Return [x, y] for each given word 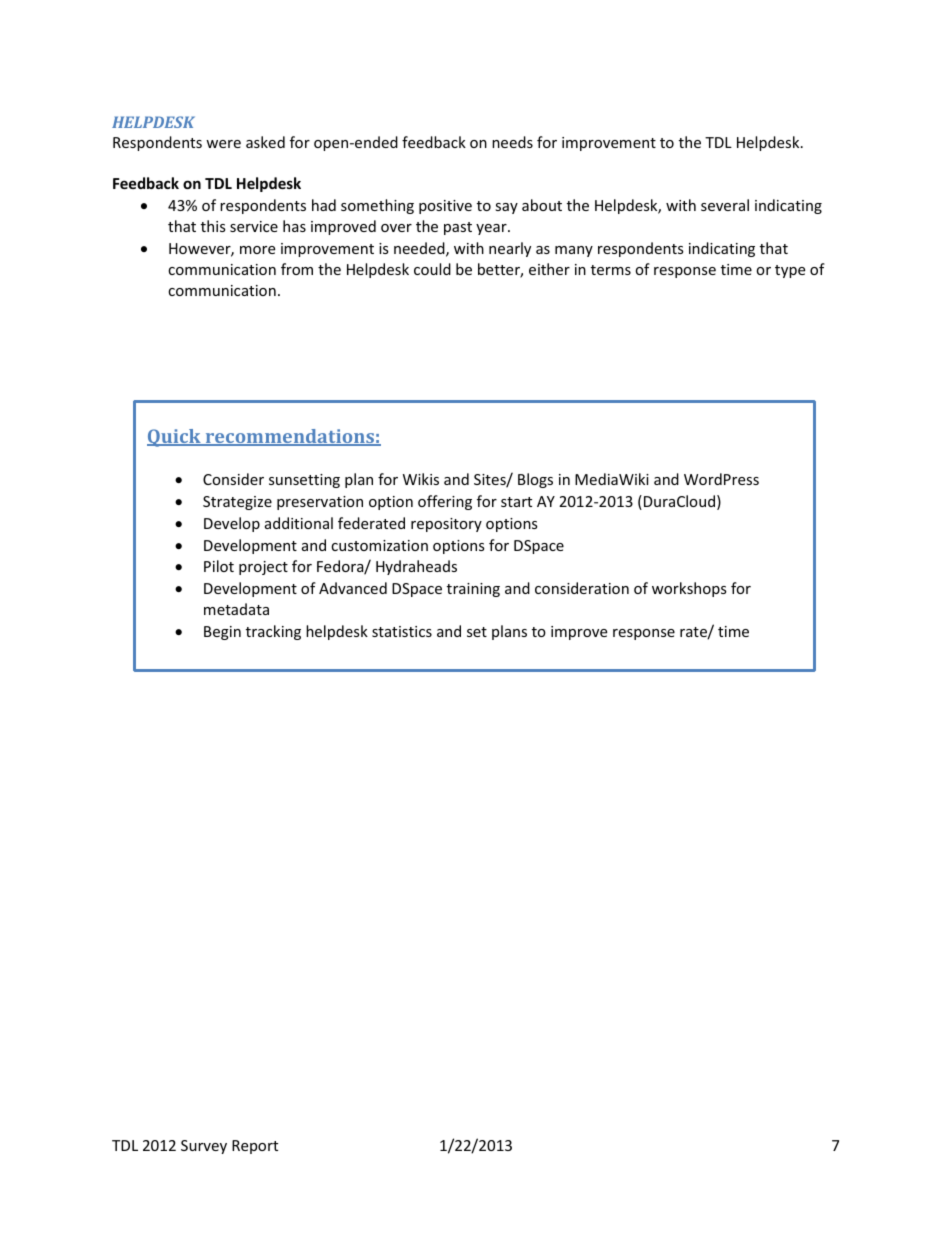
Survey [204, 1147]
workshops [689, 589]
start [516, 502]
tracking [273, 632]
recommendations [289, 437]
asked [265, 142]
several [725, 205]
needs [512, 142]
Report [255, 1147]
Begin [222, 633]
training [473, 590]
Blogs [535, 480]
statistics [402, 631]
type [790, 271]
